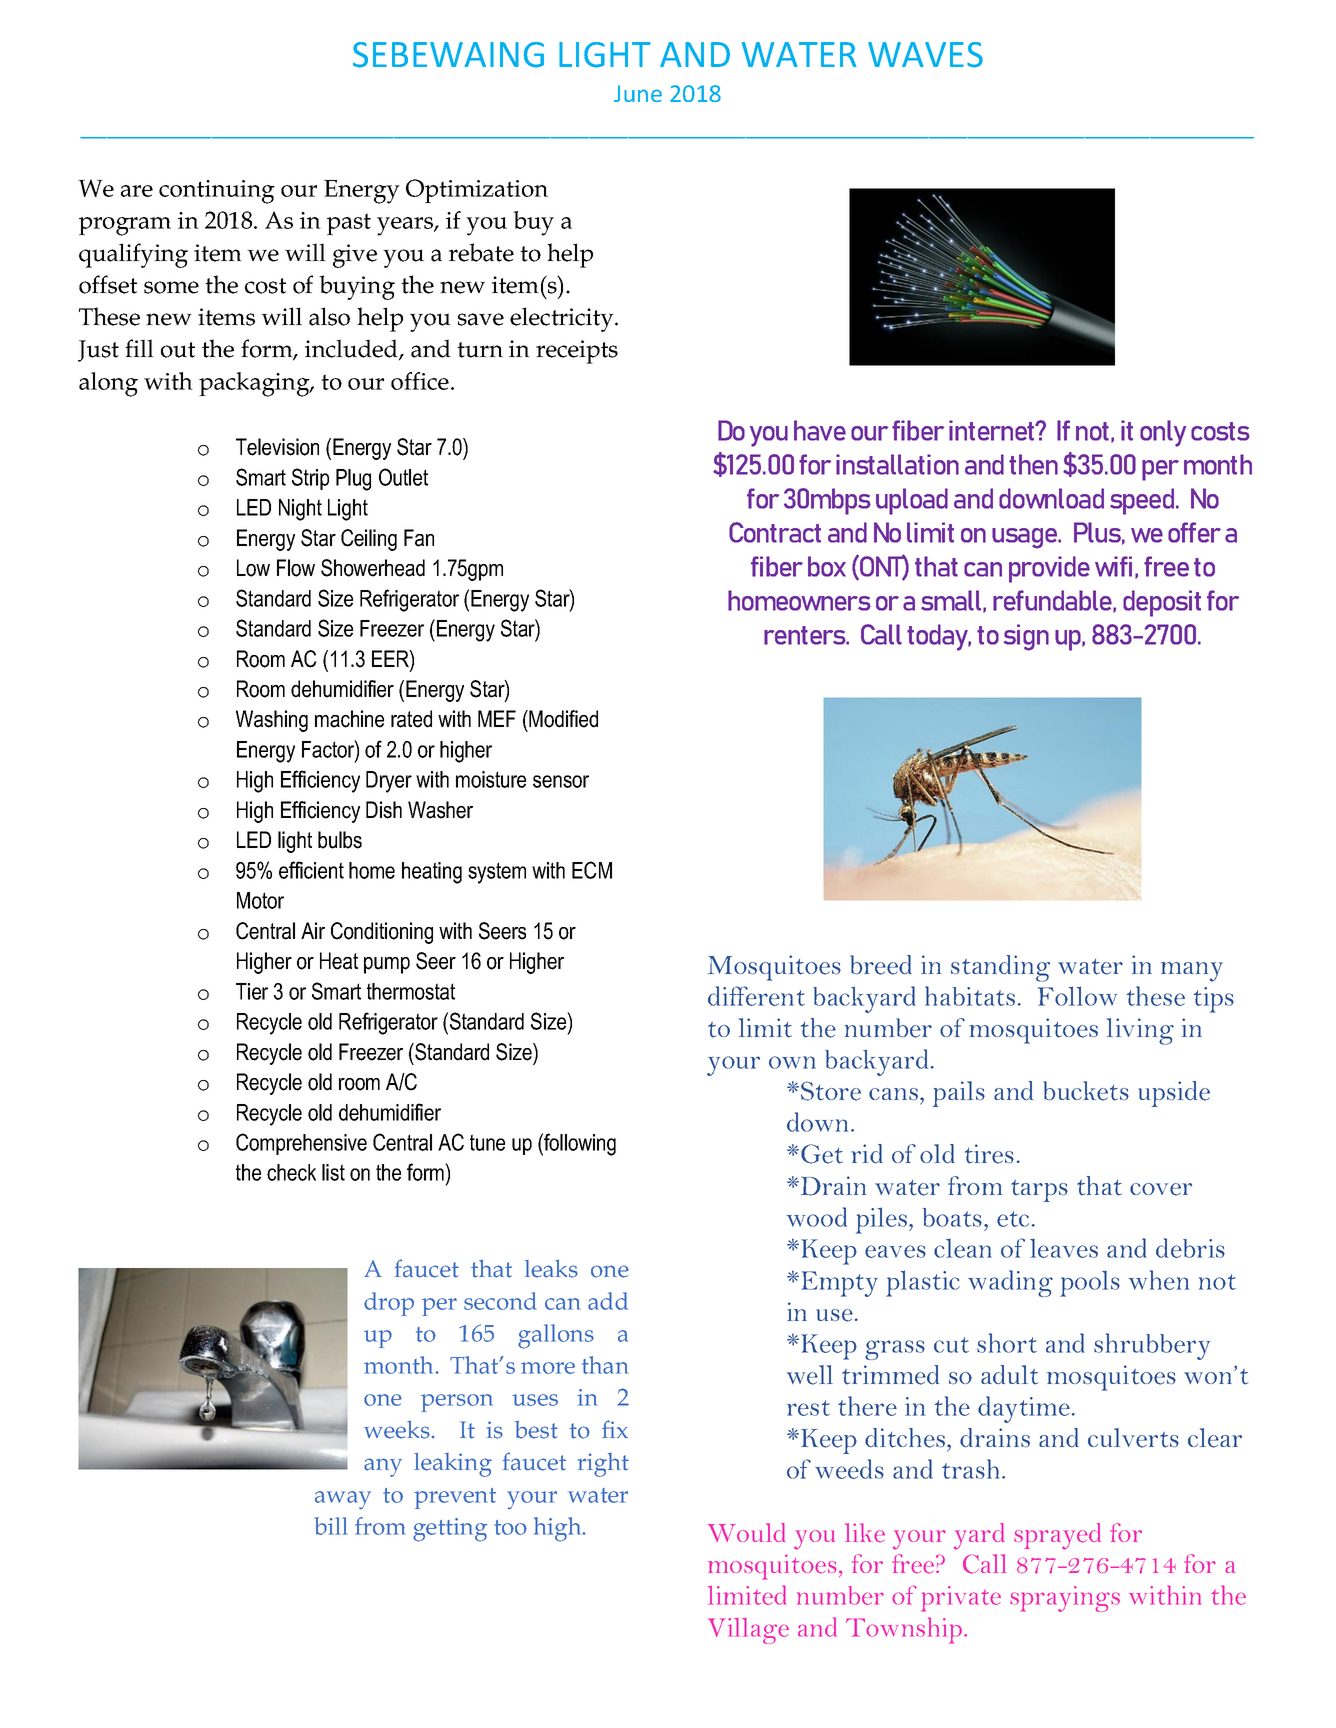 The height and width of the document is (1728, 1336). What do you see at coordinates (1057, 1536) in the document?
I see `sprayed` at bounding box center [1057, 1536].
